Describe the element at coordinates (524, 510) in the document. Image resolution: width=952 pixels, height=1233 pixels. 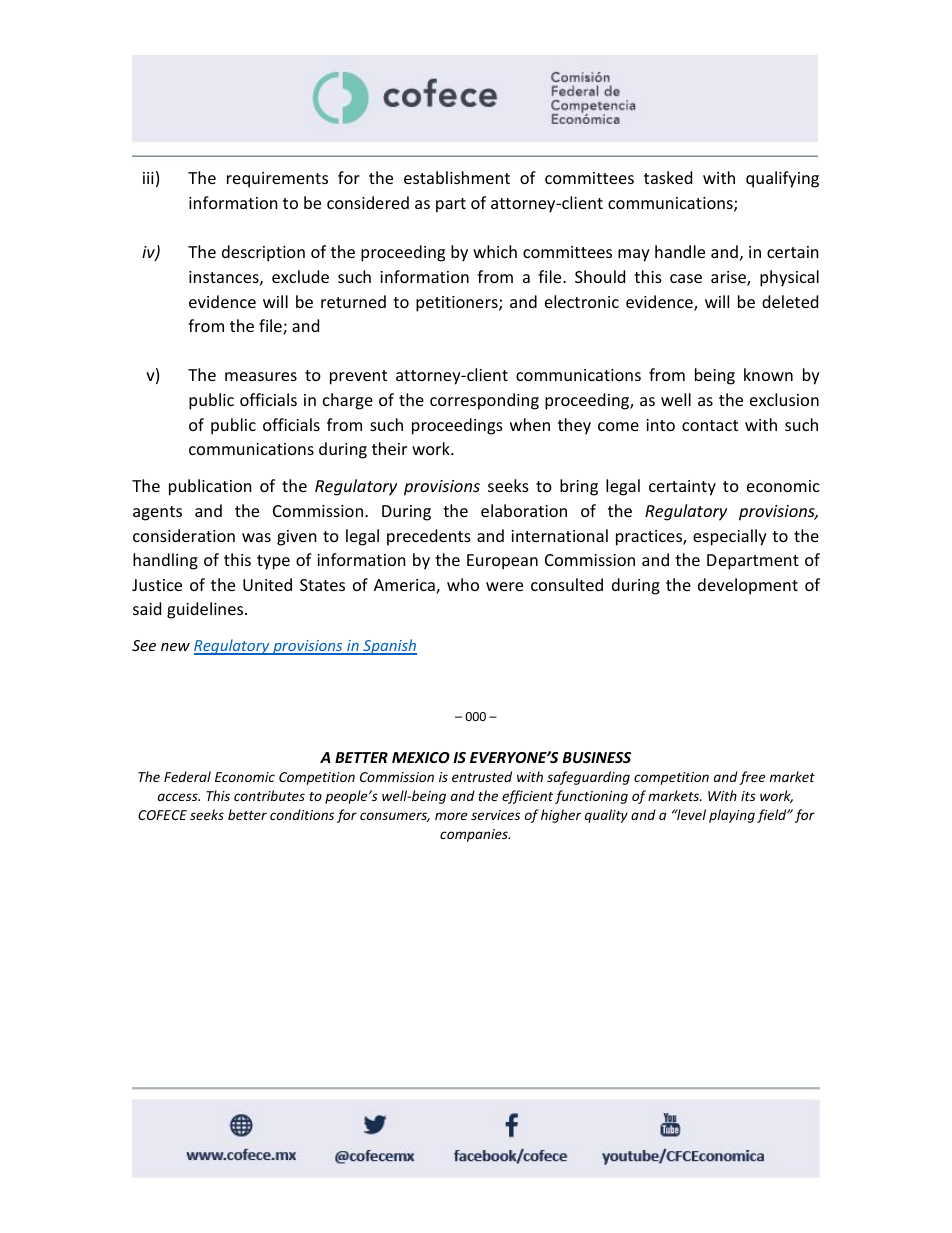
I see `elaboration` at that location.
